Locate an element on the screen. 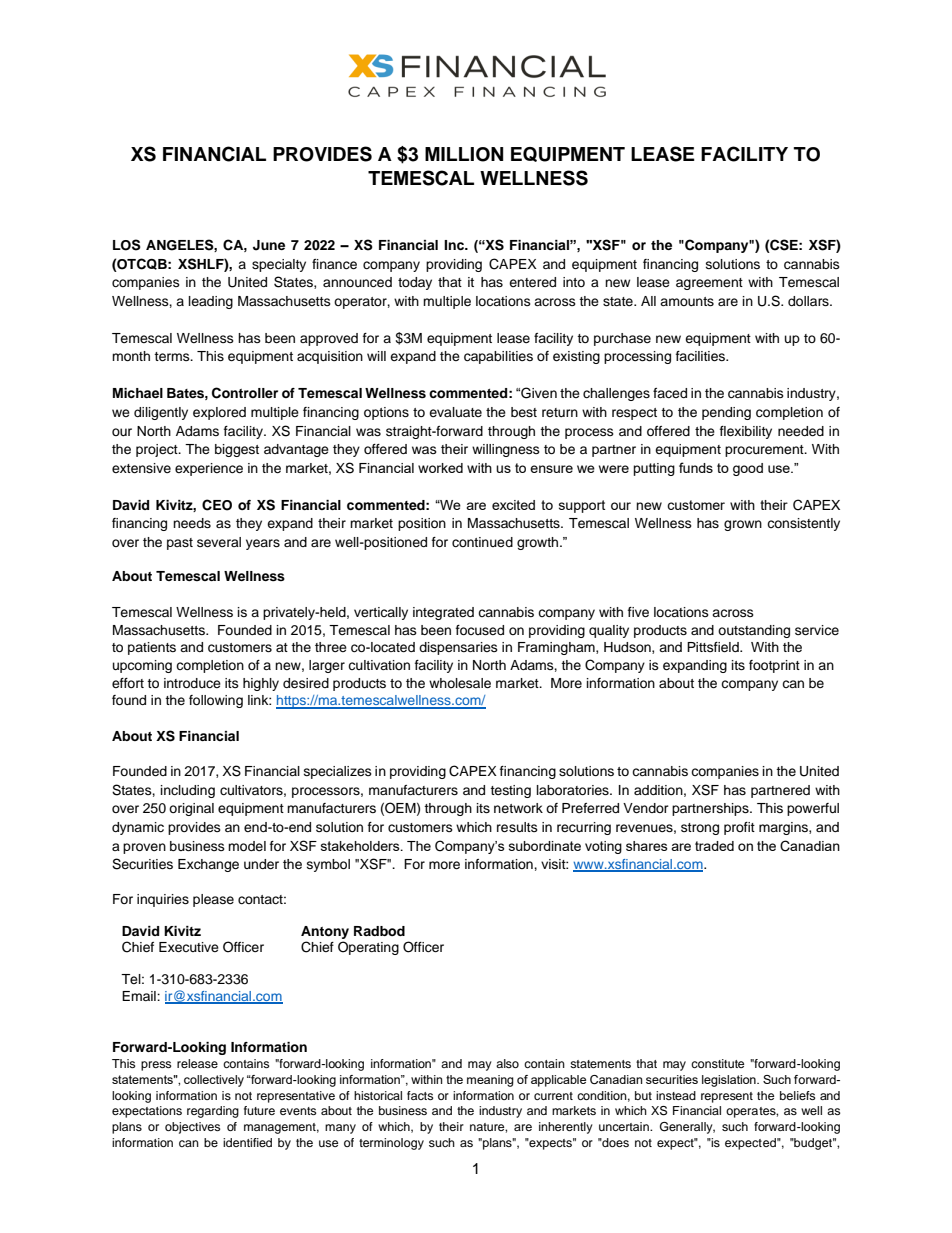 This screenshot has height=1233, width=952. Exchange is located at coordinates (208, 865).
